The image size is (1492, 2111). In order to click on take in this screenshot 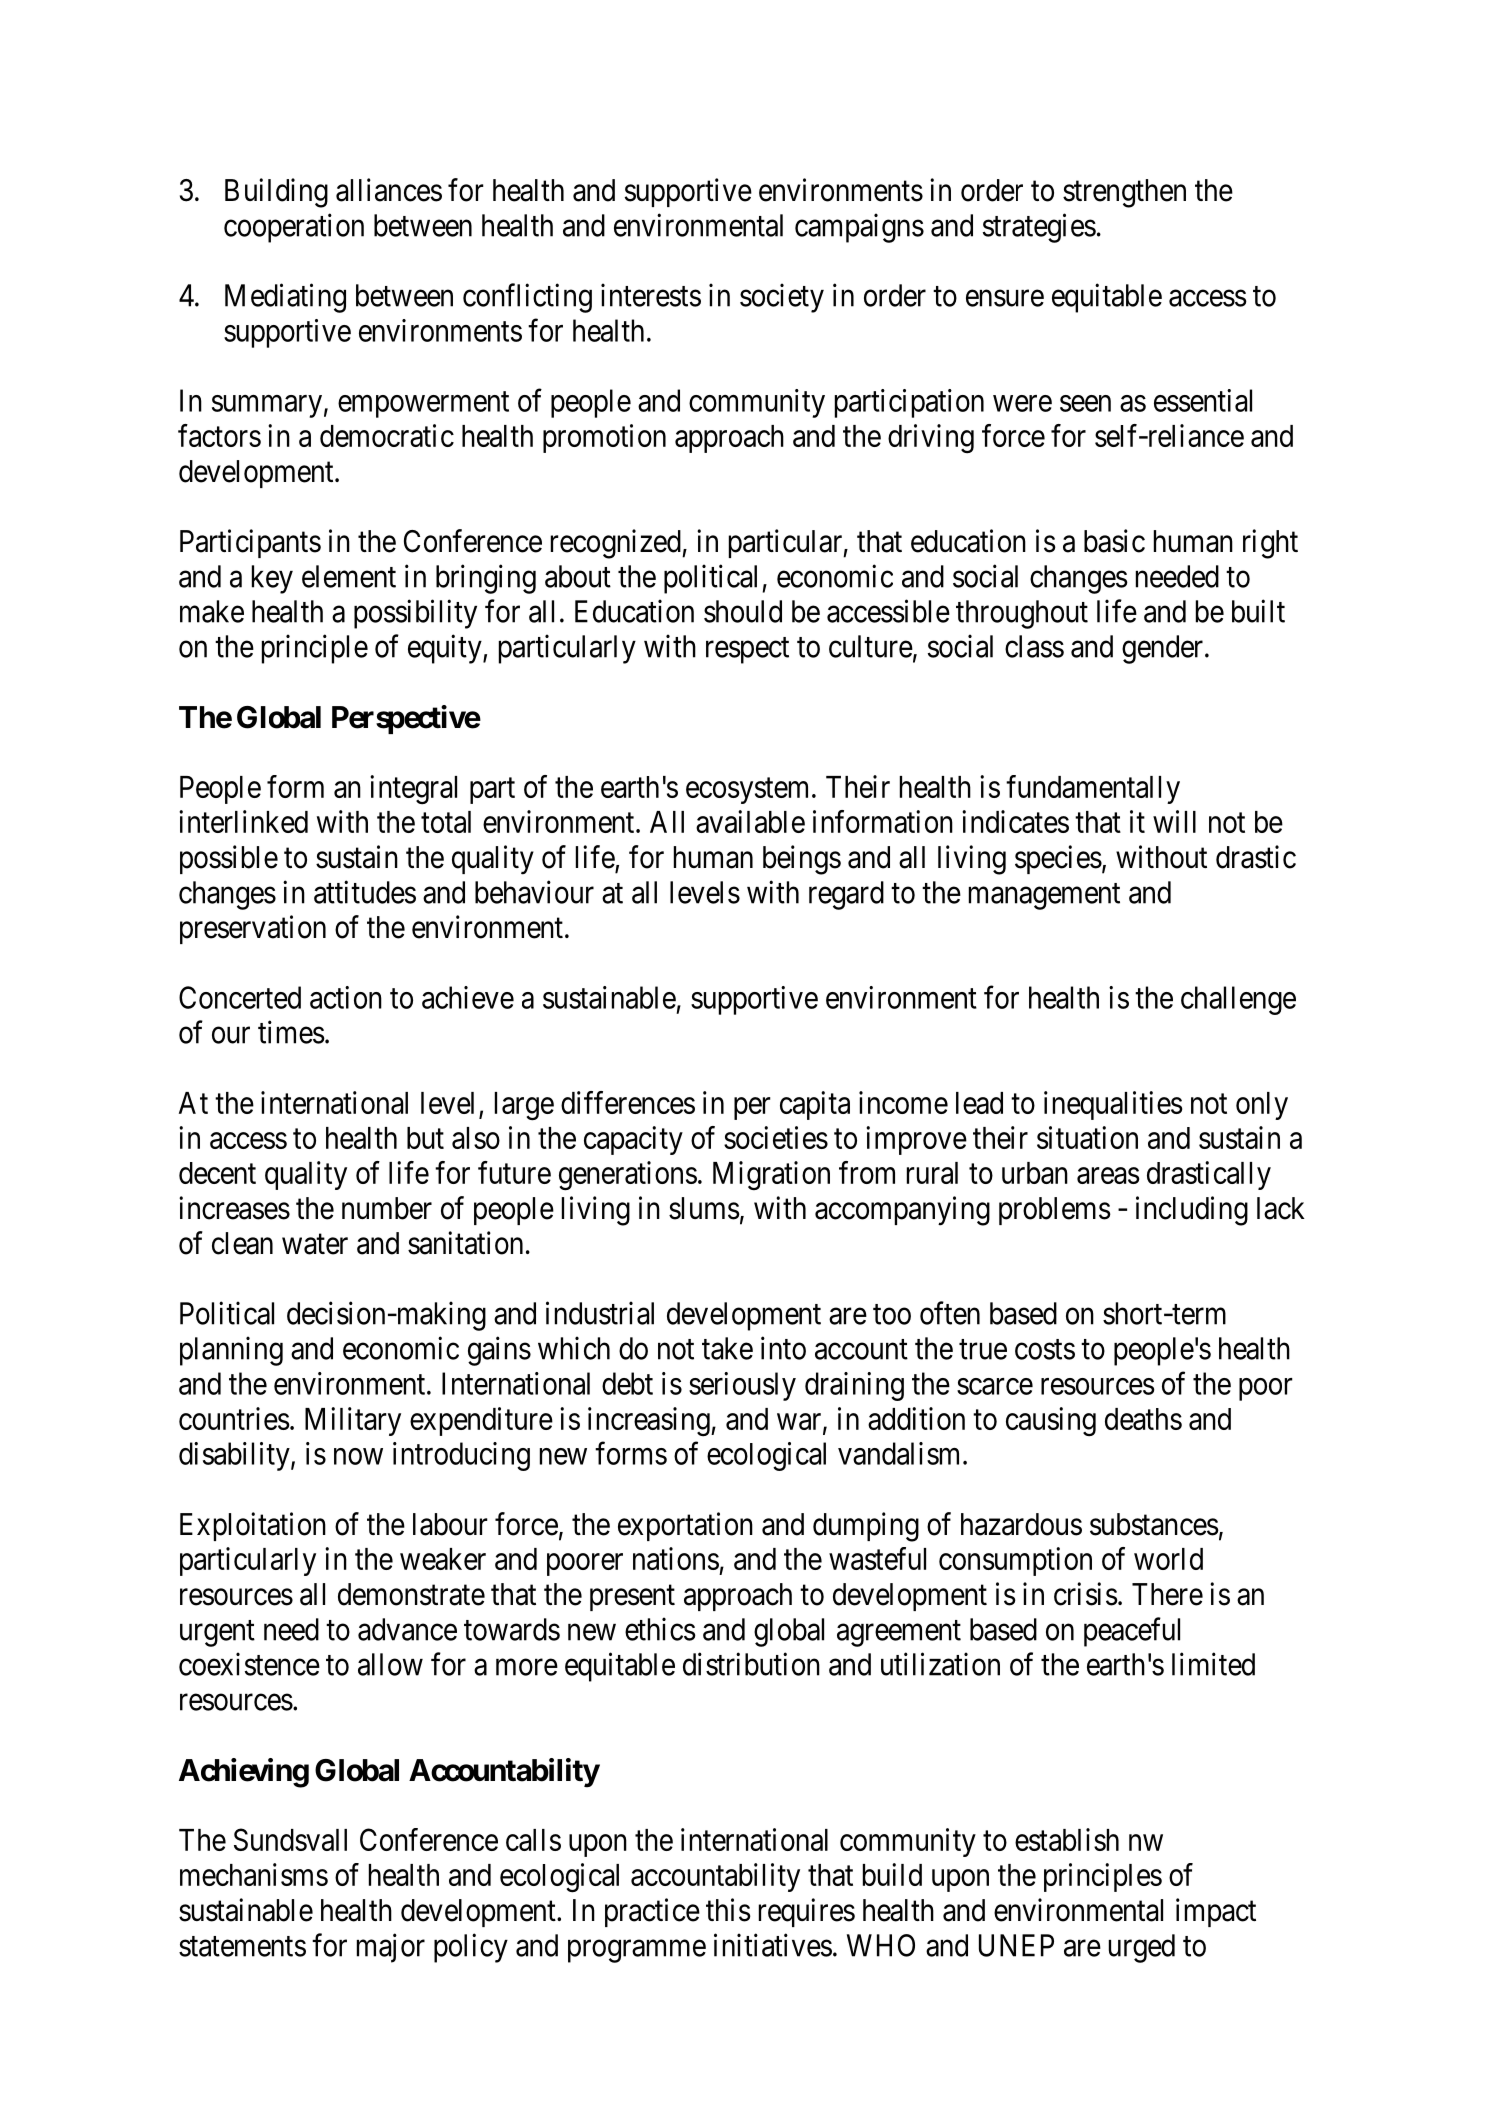, I will do `click(727, 1348)`.
